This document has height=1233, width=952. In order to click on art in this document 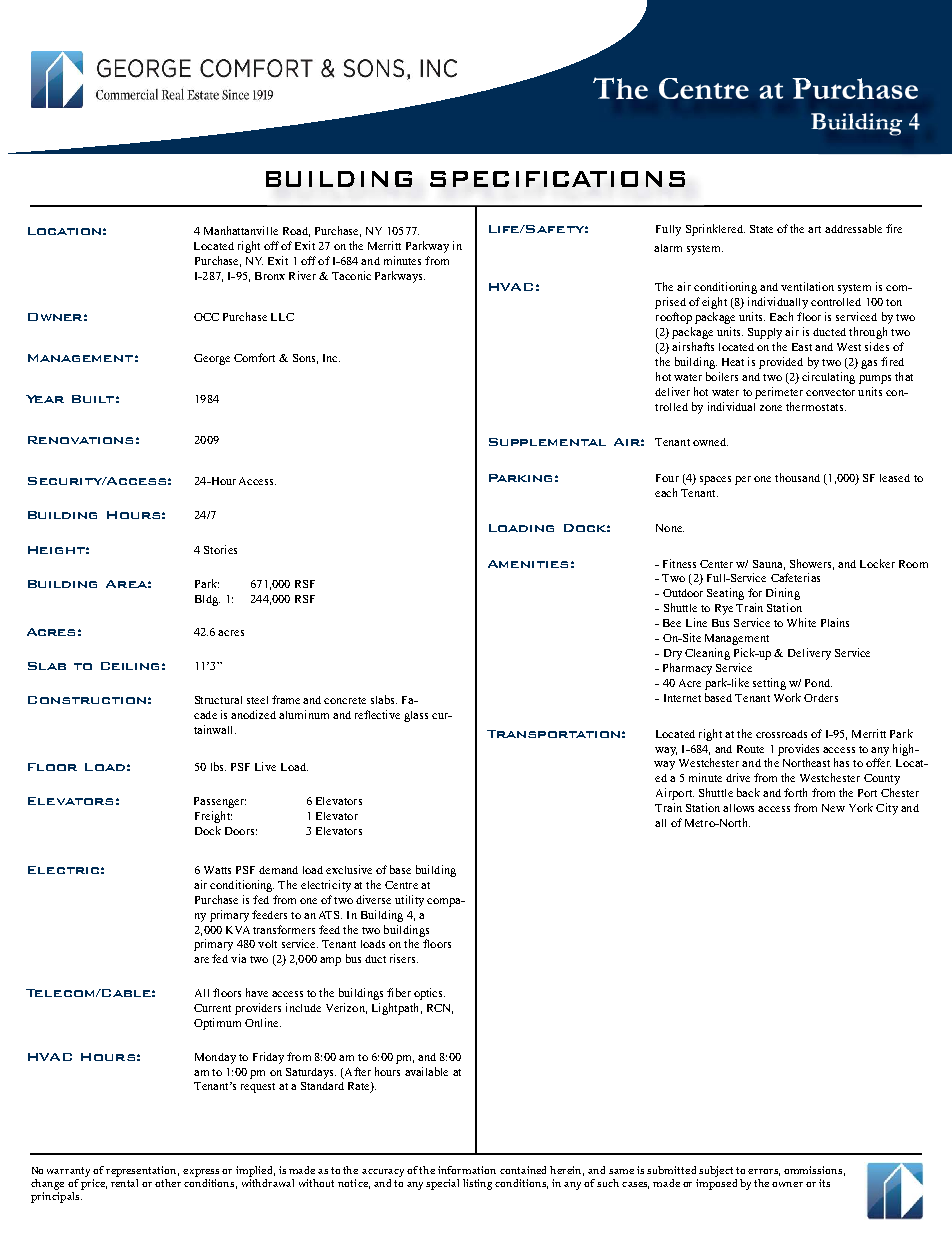, I will do `click(814, 229)`.
